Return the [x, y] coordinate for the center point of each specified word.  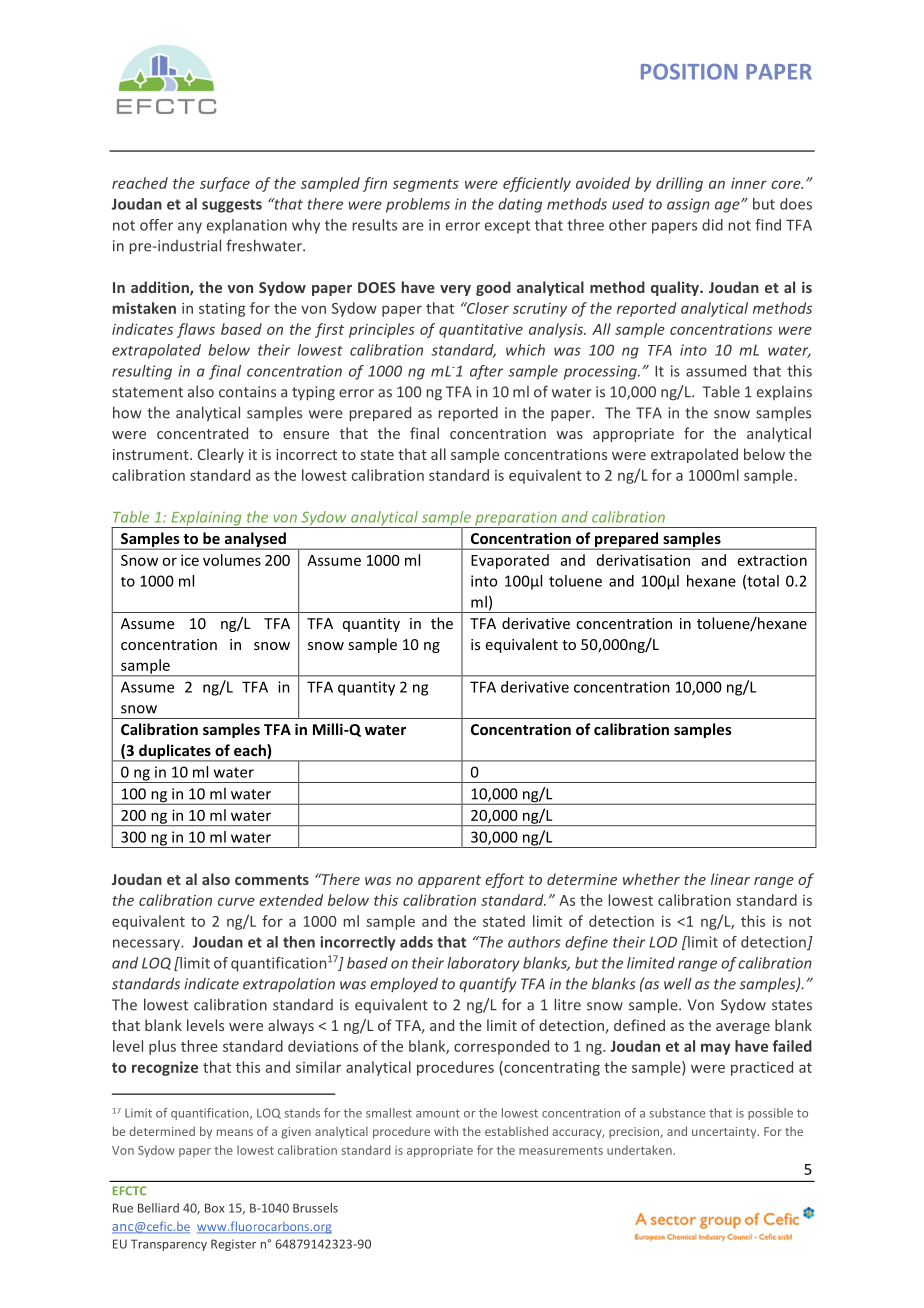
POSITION [689, 72]
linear [730, 879]
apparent [449, 881]
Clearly [221, 455]
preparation [516, 519]
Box [214, 1208]
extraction [772, 560]
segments [426, 185]
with [446, 1131]
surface [225, 184]
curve [236, 901]
